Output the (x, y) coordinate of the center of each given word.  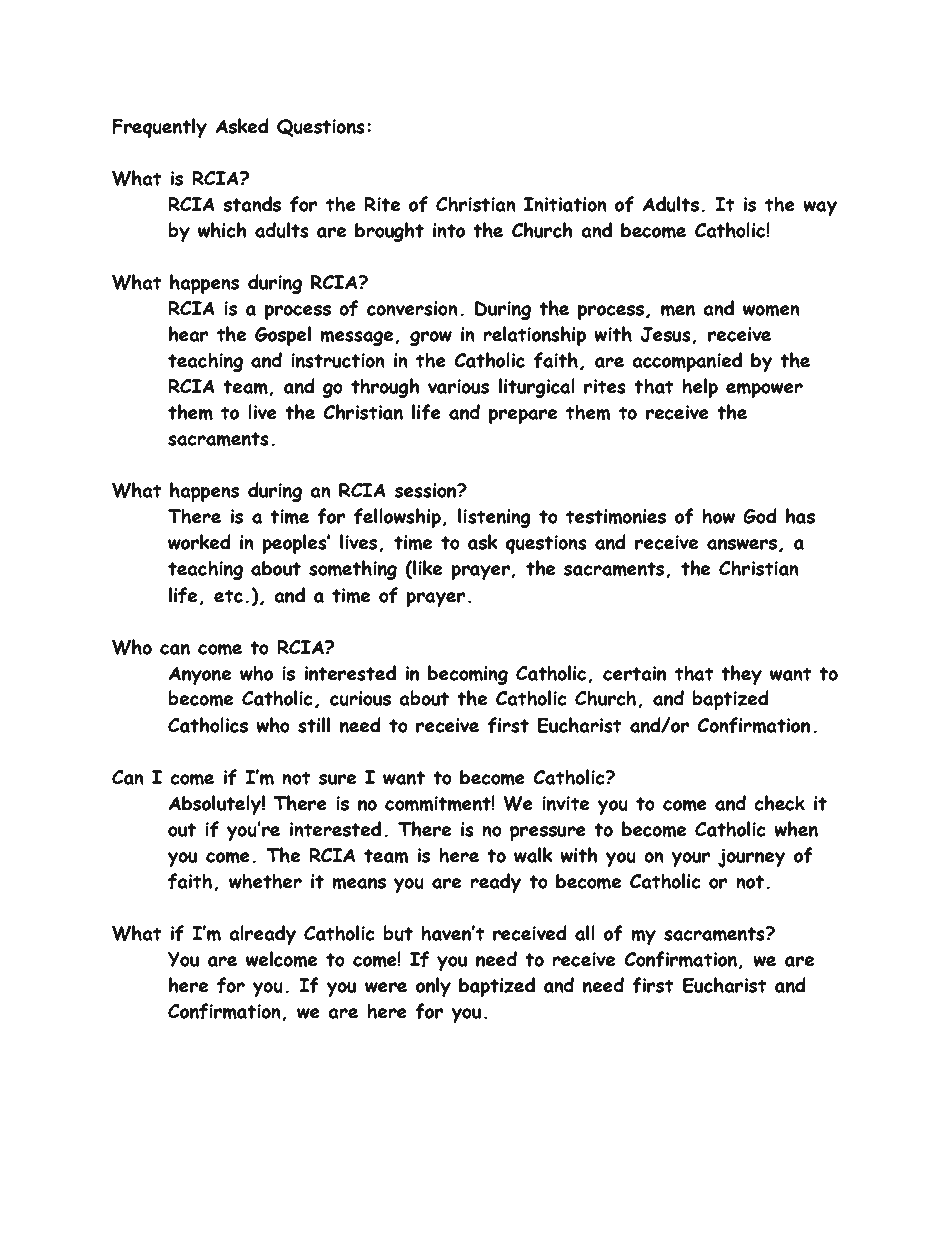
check (779, 803)
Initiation (565, 204)
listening (494, 518)
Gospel (283, 336)
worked (199, 542)
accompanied (687, 362)
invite (565, 803)
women (771, 310)
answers (742, 544)
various (458, 386)
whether (265, 881)
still (314, 725)
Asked (242, 126)
